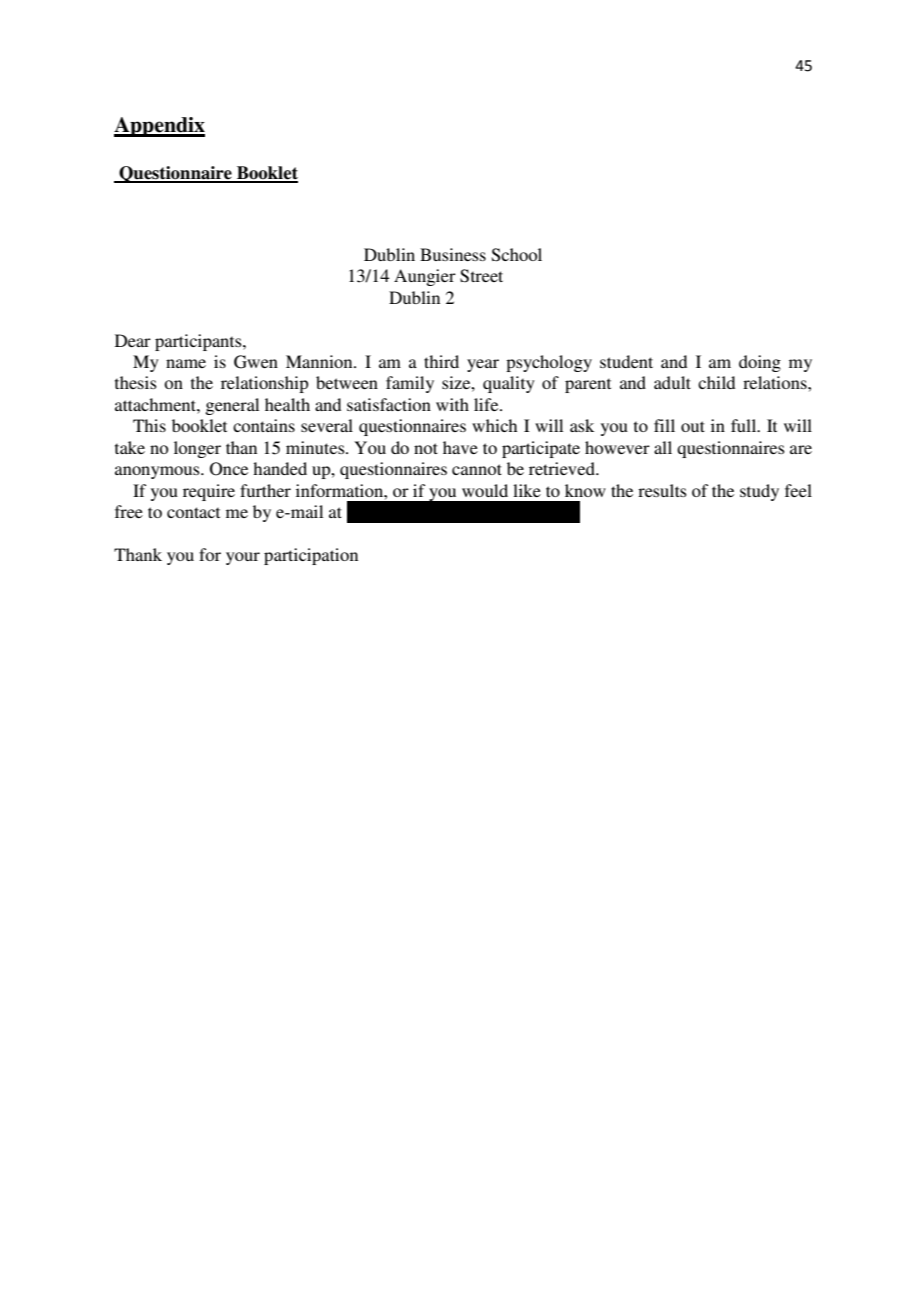 The image size is (924, 1308). Describe the element at coordinates (759, 492) in the page. I see `study` at that location.
